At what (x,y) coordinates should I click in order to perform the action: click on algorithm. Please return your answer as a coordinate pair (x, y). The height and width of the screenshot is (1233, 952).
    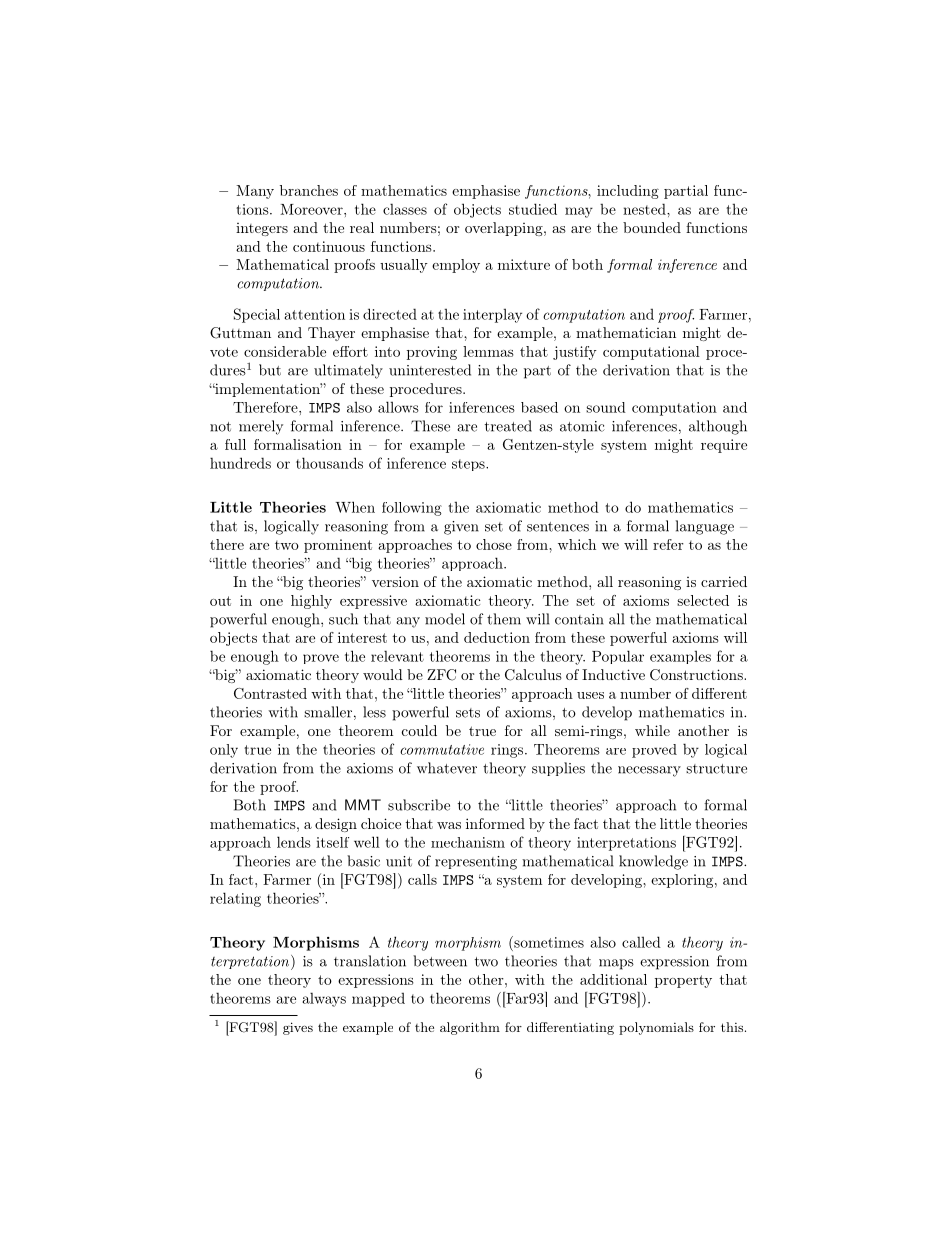
    Looking at the image, I should click on (470, 1028).
